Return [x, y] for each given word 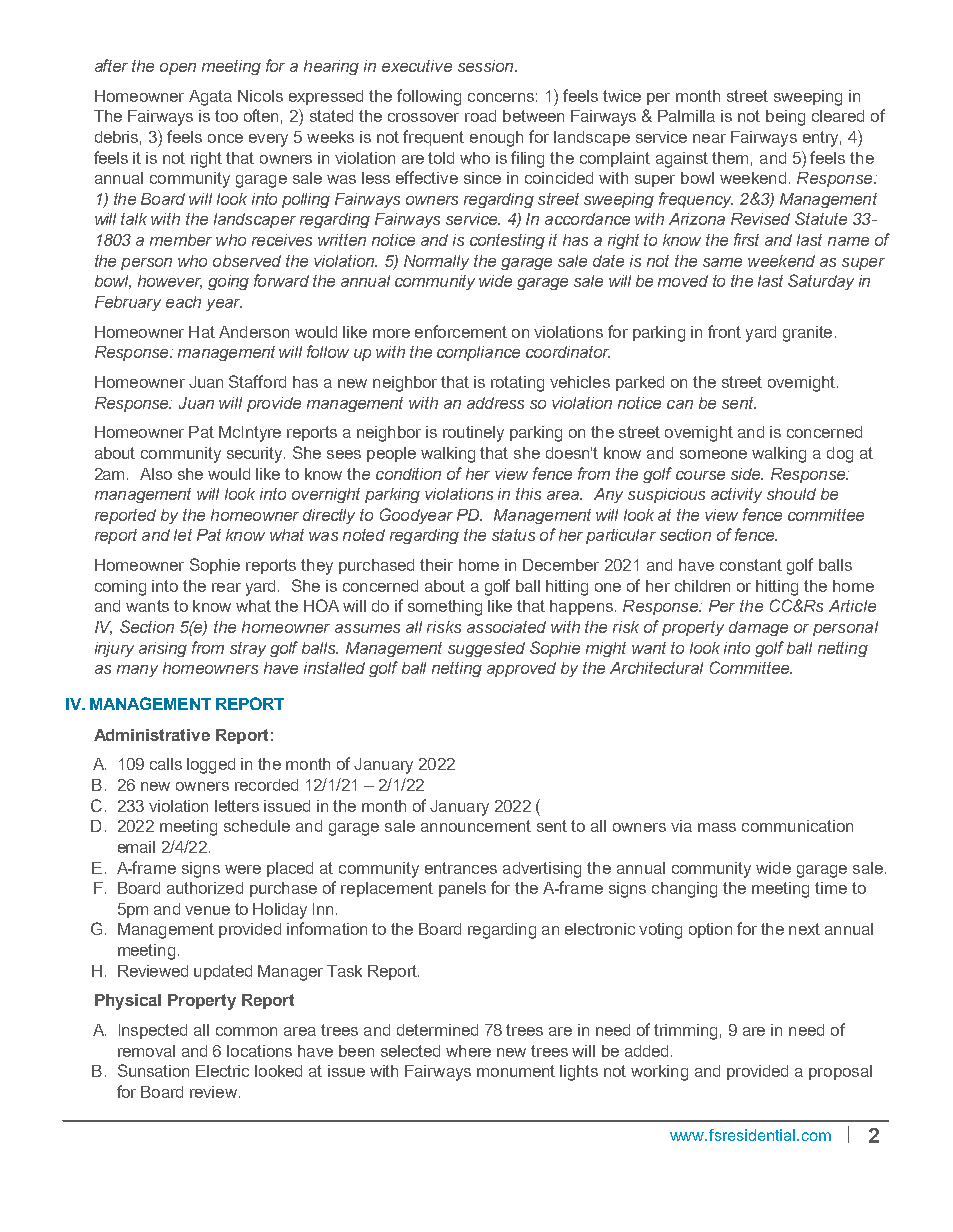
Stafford [257, 381]
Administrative [152, 735]
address [495, 403]
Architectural [656, 668]
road [480, 116]
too [226, 116]
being [785, 118]
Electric [222, 1071]
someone [713, 454]
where [468, 1051]
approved [521, 669]
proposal [840, 1072]
